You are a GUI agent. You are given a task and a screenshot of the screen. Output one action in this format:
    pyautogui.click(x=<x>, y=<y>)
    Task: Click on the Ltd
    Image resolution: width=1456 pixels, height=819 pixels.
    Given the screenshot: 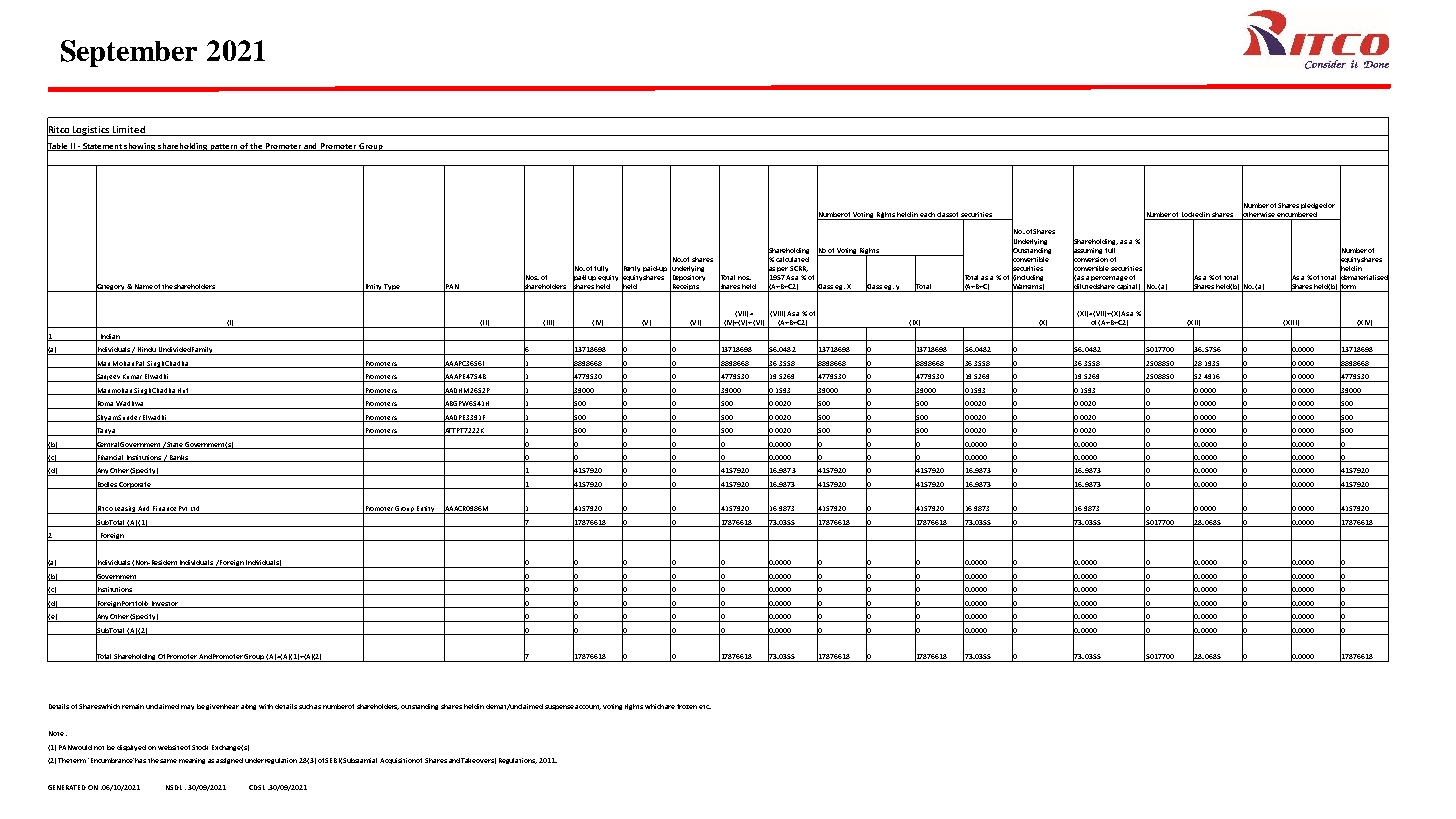 What is the action you would take?
    pyautogui.click(x=195, y=510)
